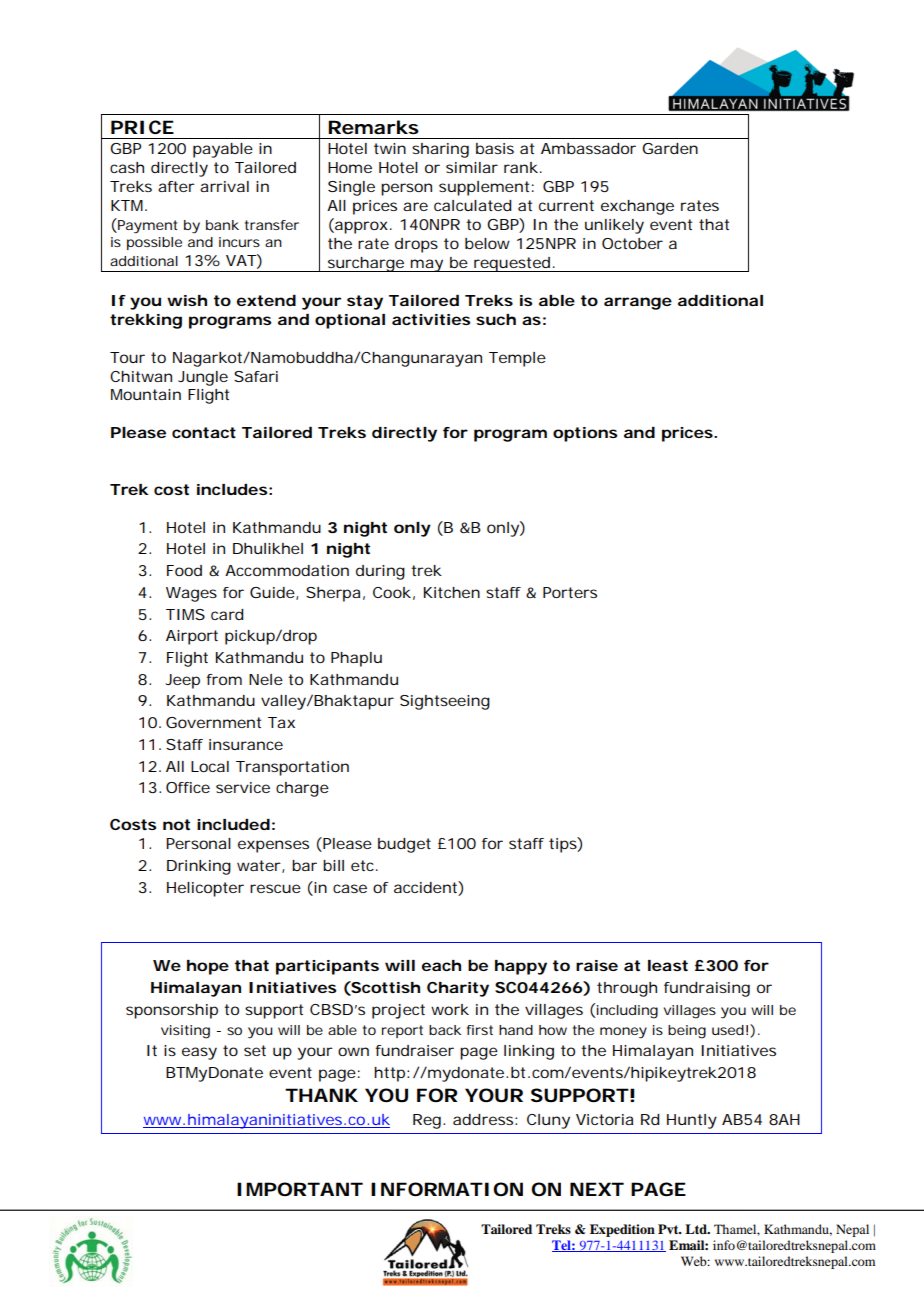  What do you see at coordinates (427, 1121) in the page?
I see `Reg` at bounding box center [427, 1121].
